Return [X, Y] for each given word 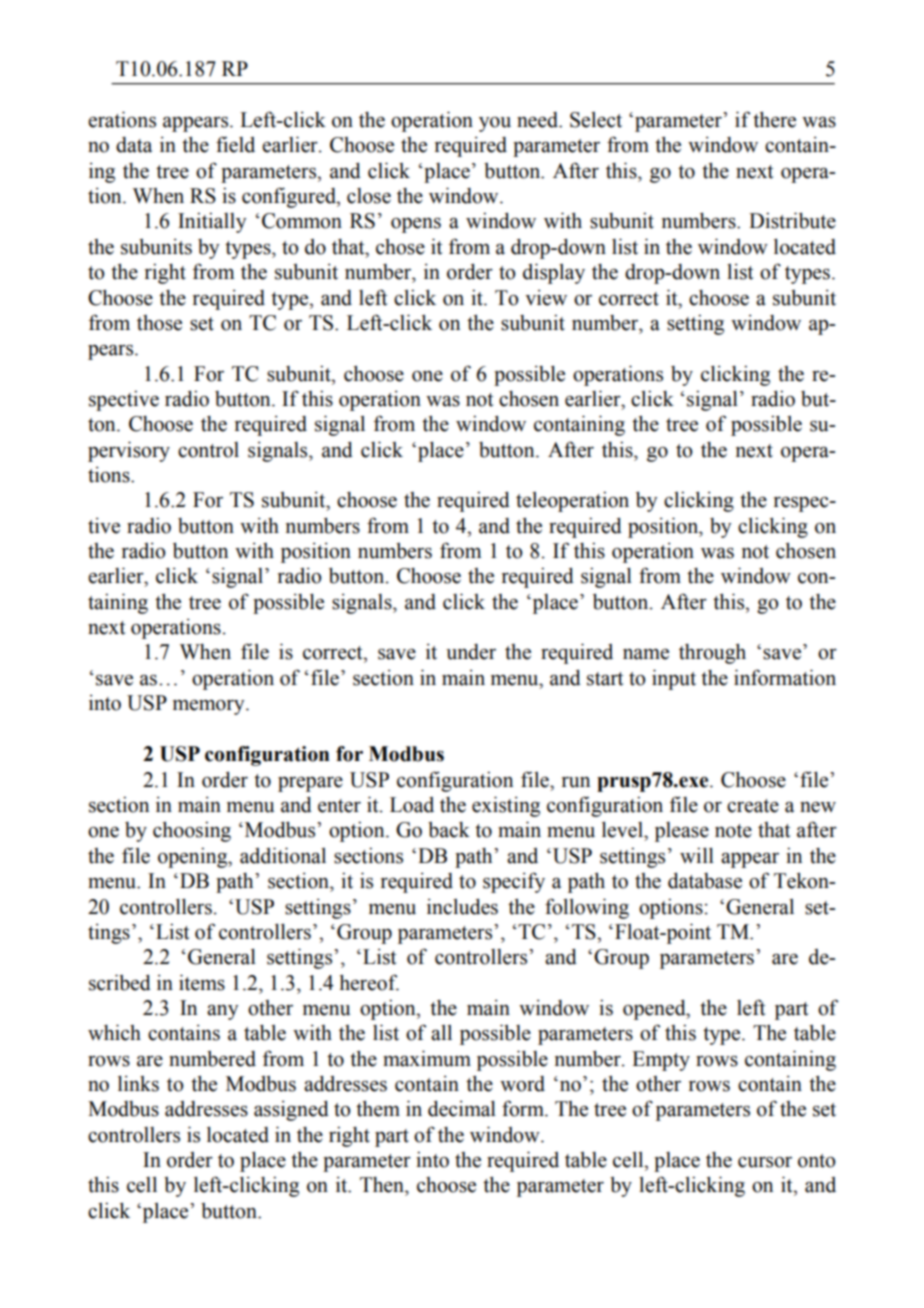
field [235, 144]
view [546, 298]
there [774, 119]
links [138, 1083]
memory [210, 707]
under [471, 652]
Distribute [792, 220]
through [712, 653]
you [495, 124]
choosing [192, 831]
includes [462, 906]
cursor [765, 1162]
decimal [462, 1108]
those [159, 323]
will [697, 855]
